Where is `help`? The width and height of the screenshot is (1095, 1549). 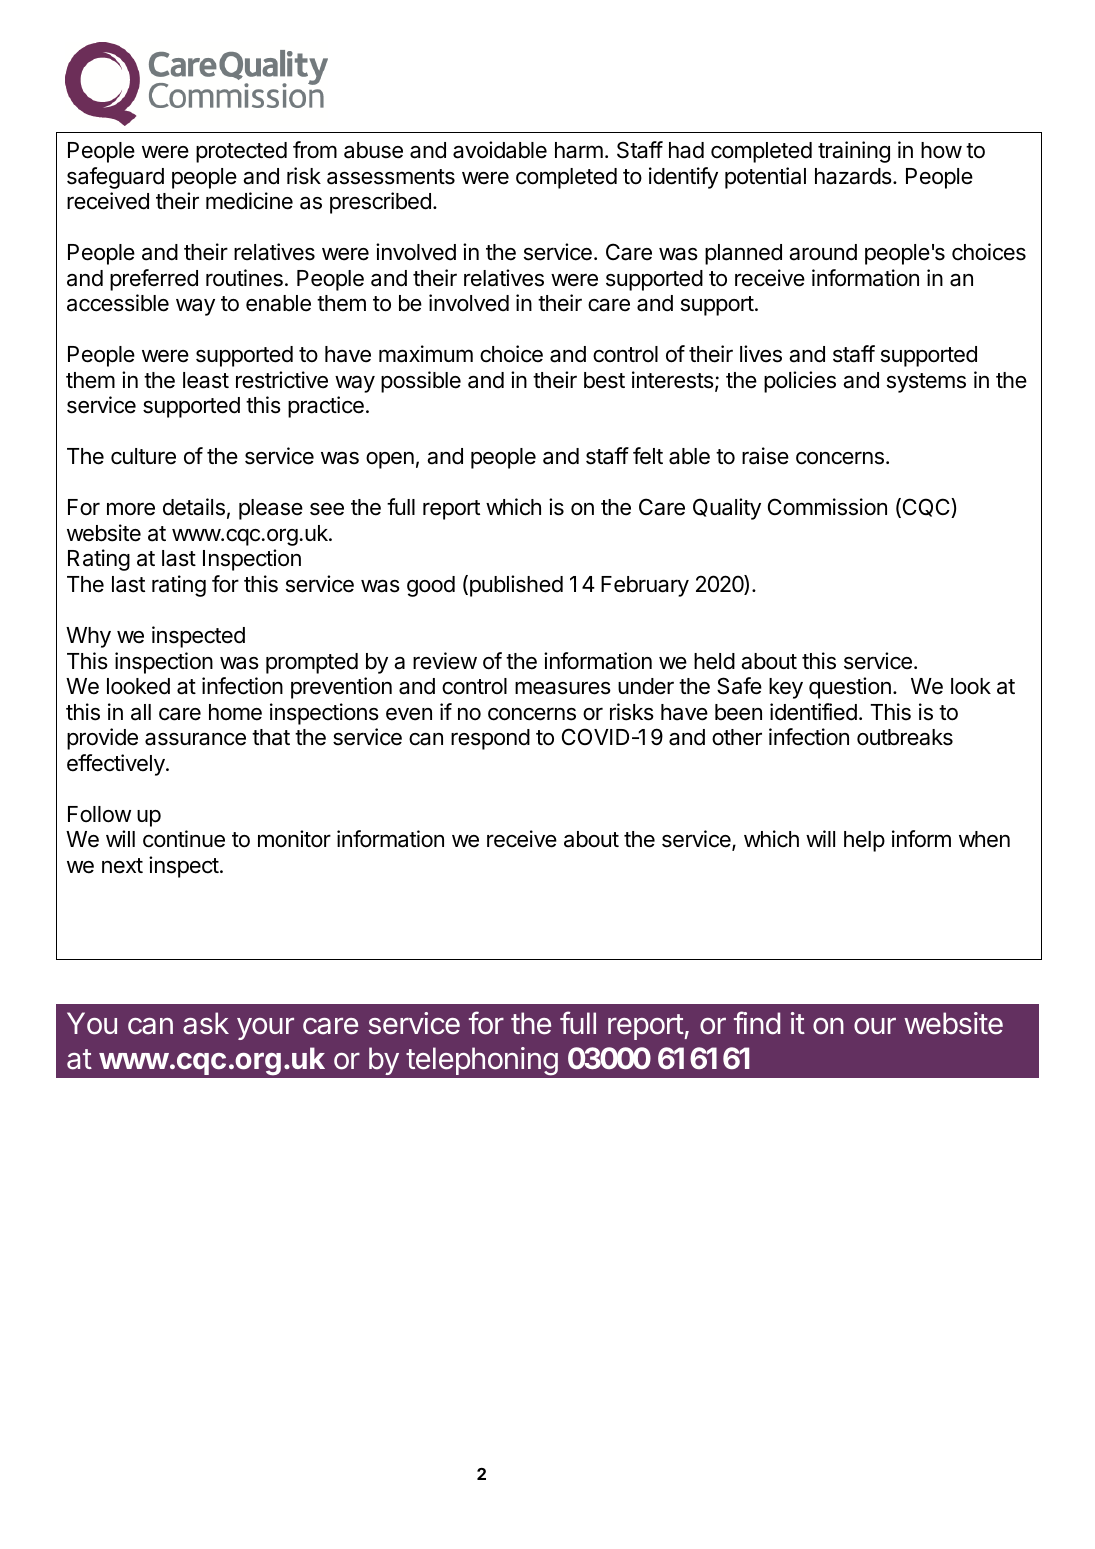 help is located at coordinates (864, 841).
